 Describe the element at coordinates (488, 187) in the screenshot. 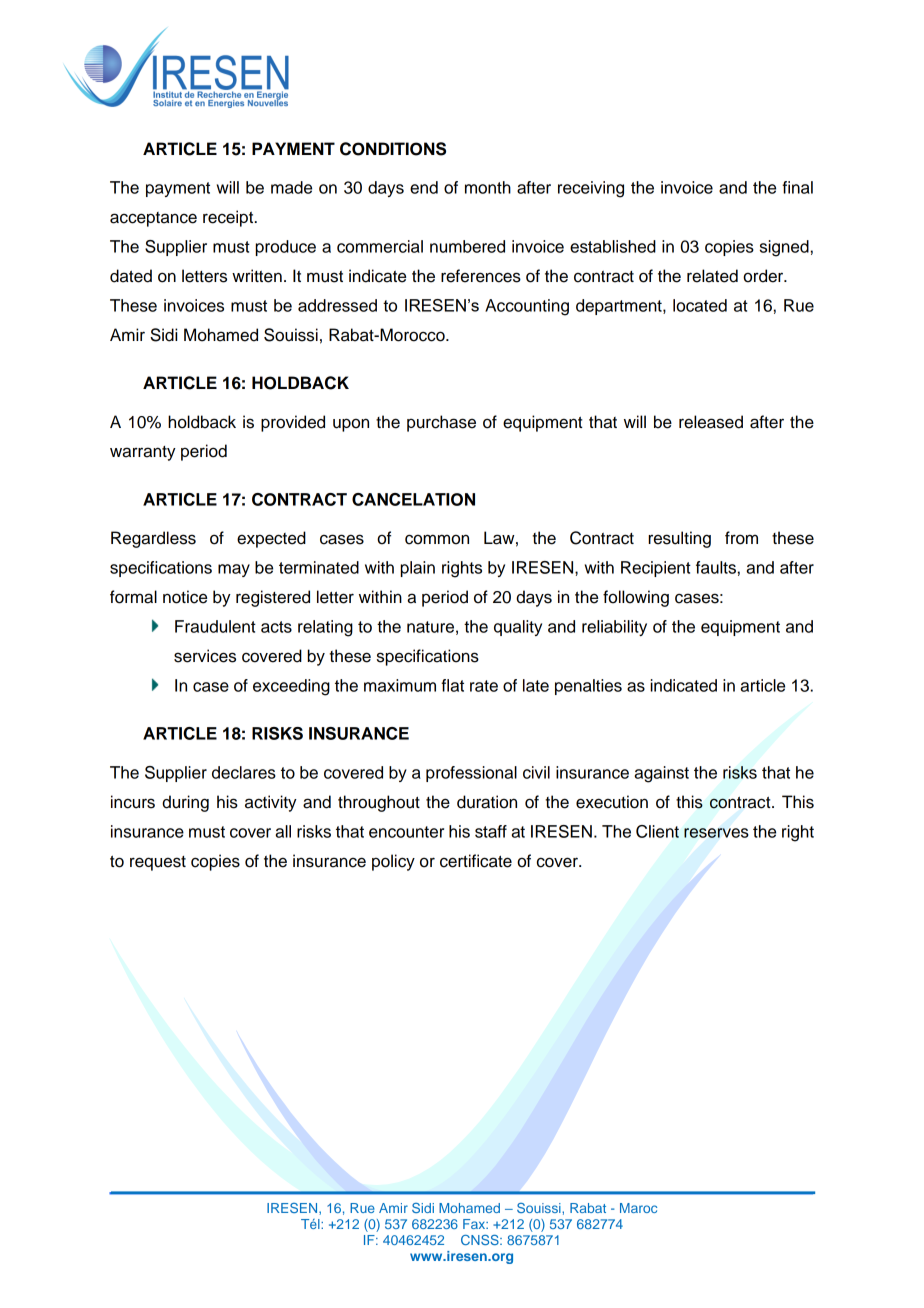

I see `month` at that location.
